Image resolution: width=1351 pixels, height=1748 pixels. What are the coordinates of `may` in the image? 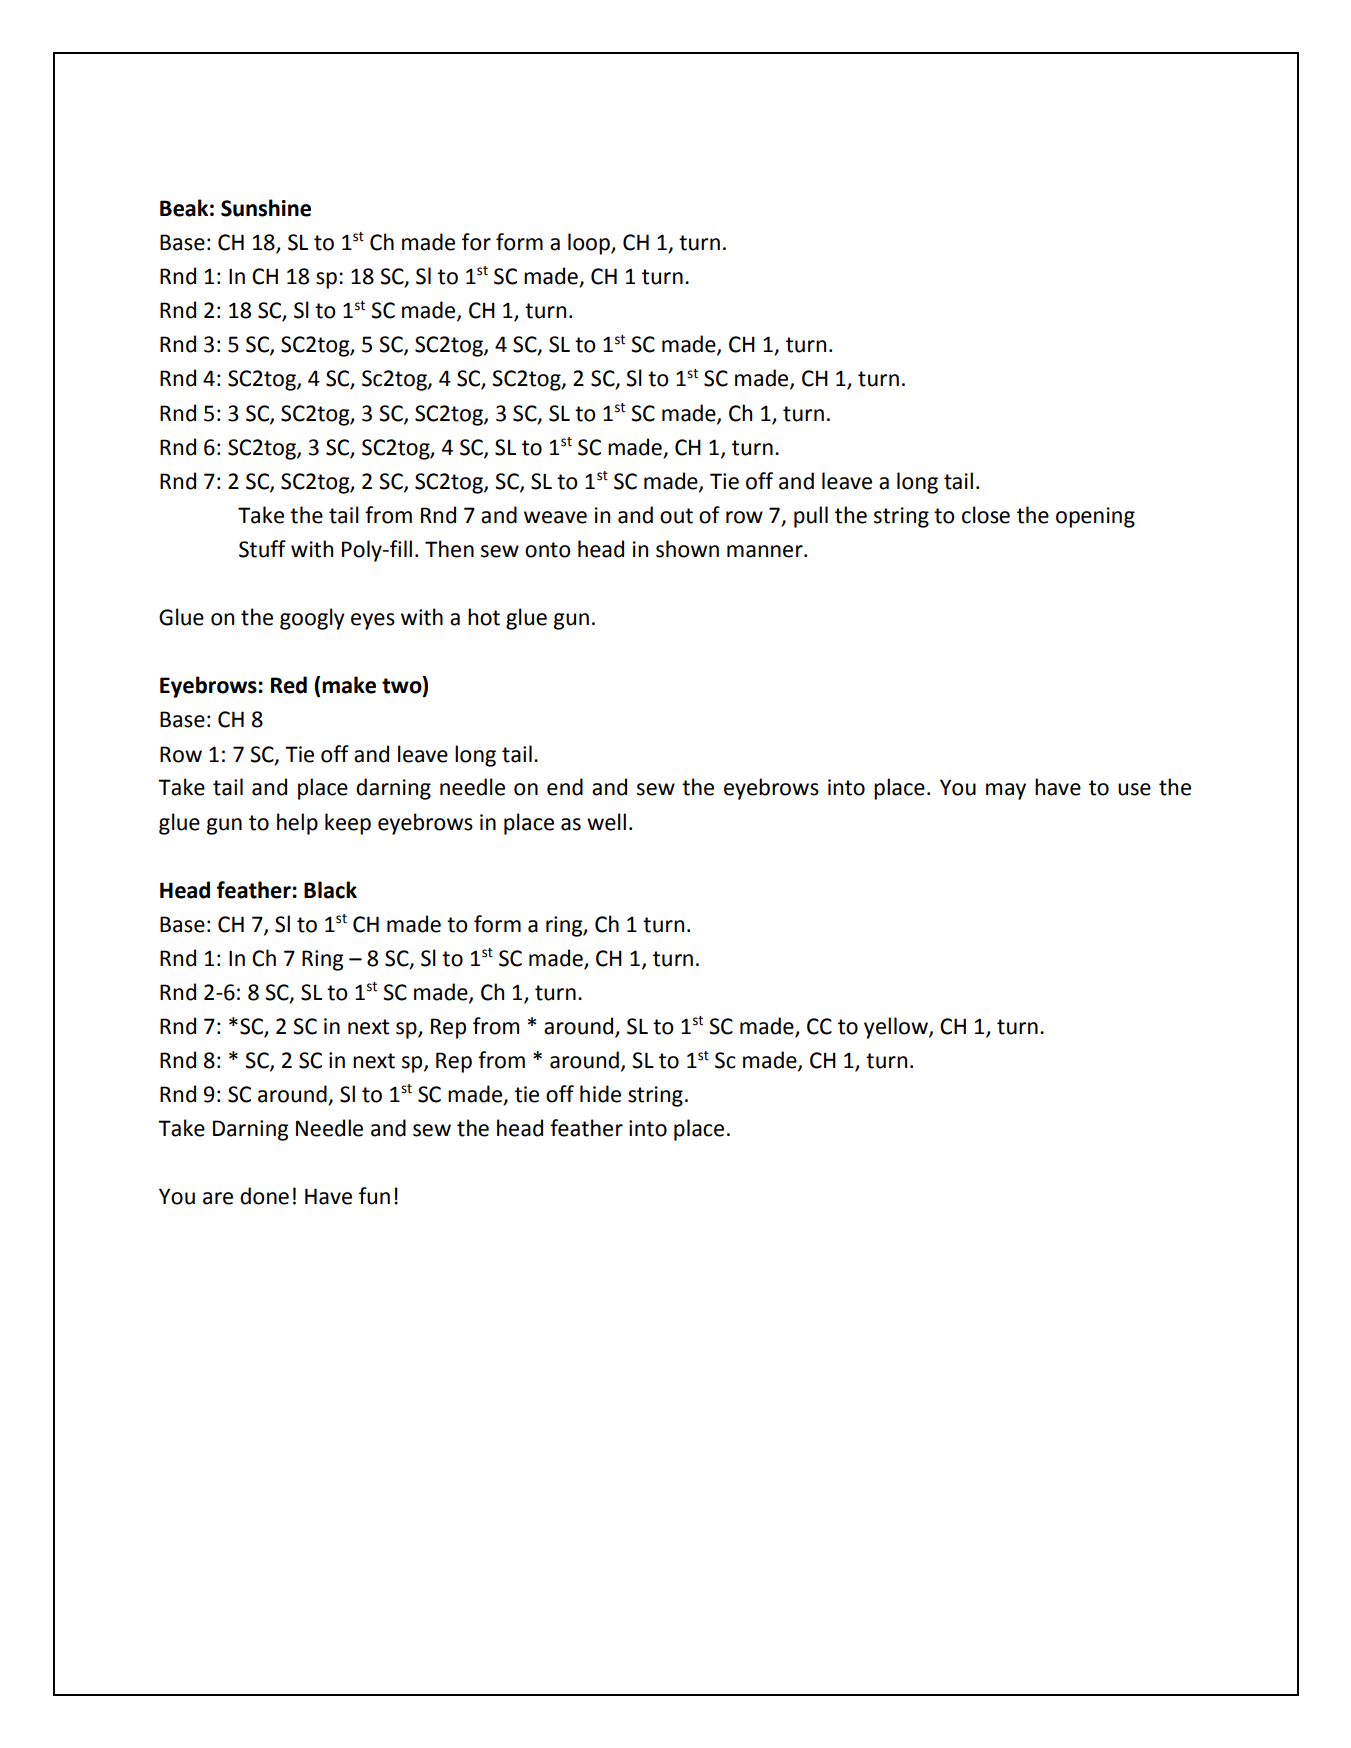 It's located at (1006, 791).
